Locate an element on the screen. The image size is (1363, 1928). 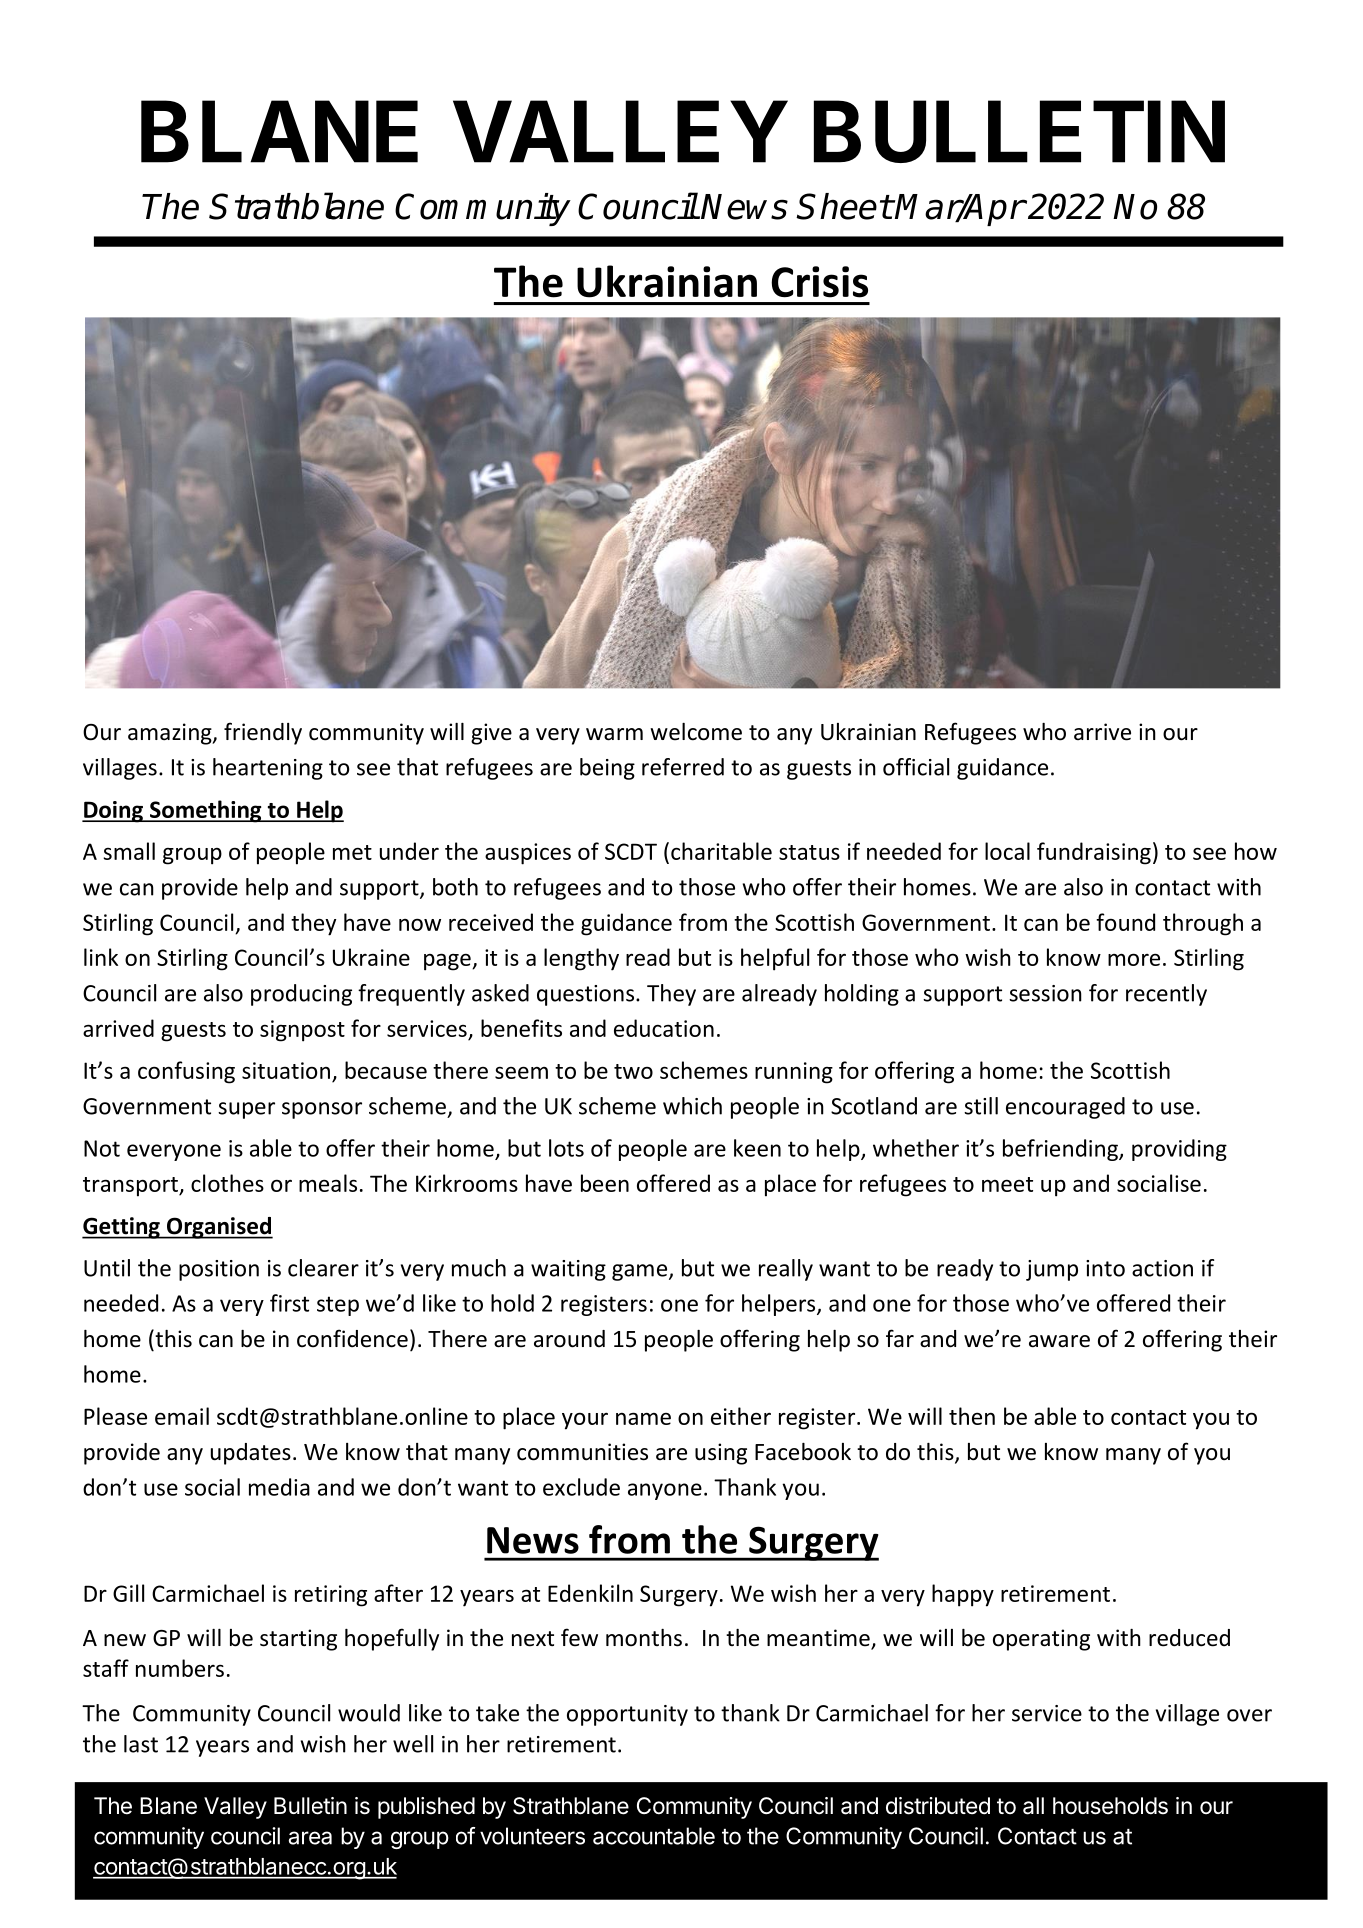
area is located at coordinates (310, 1838).
